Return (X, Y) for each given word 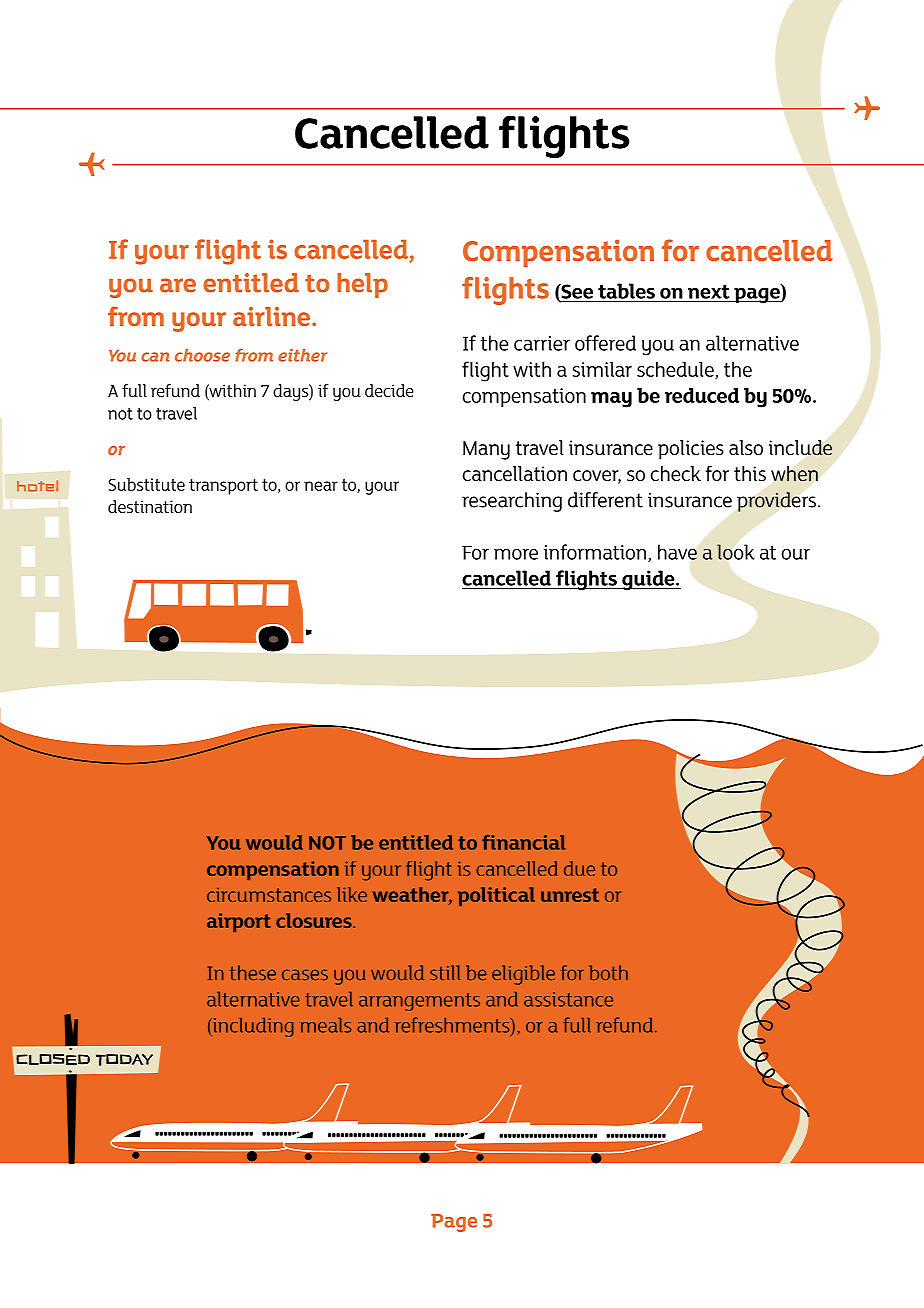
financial (524, 842)
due (579, 868)
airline (273, 316)
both (608, 973)
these (252, 973)
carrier (542, 343)
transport (223, 487)
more (516, 554)
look (736, 552)
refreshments (453, 1026)
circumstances (269, 895)
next (708, 292)
